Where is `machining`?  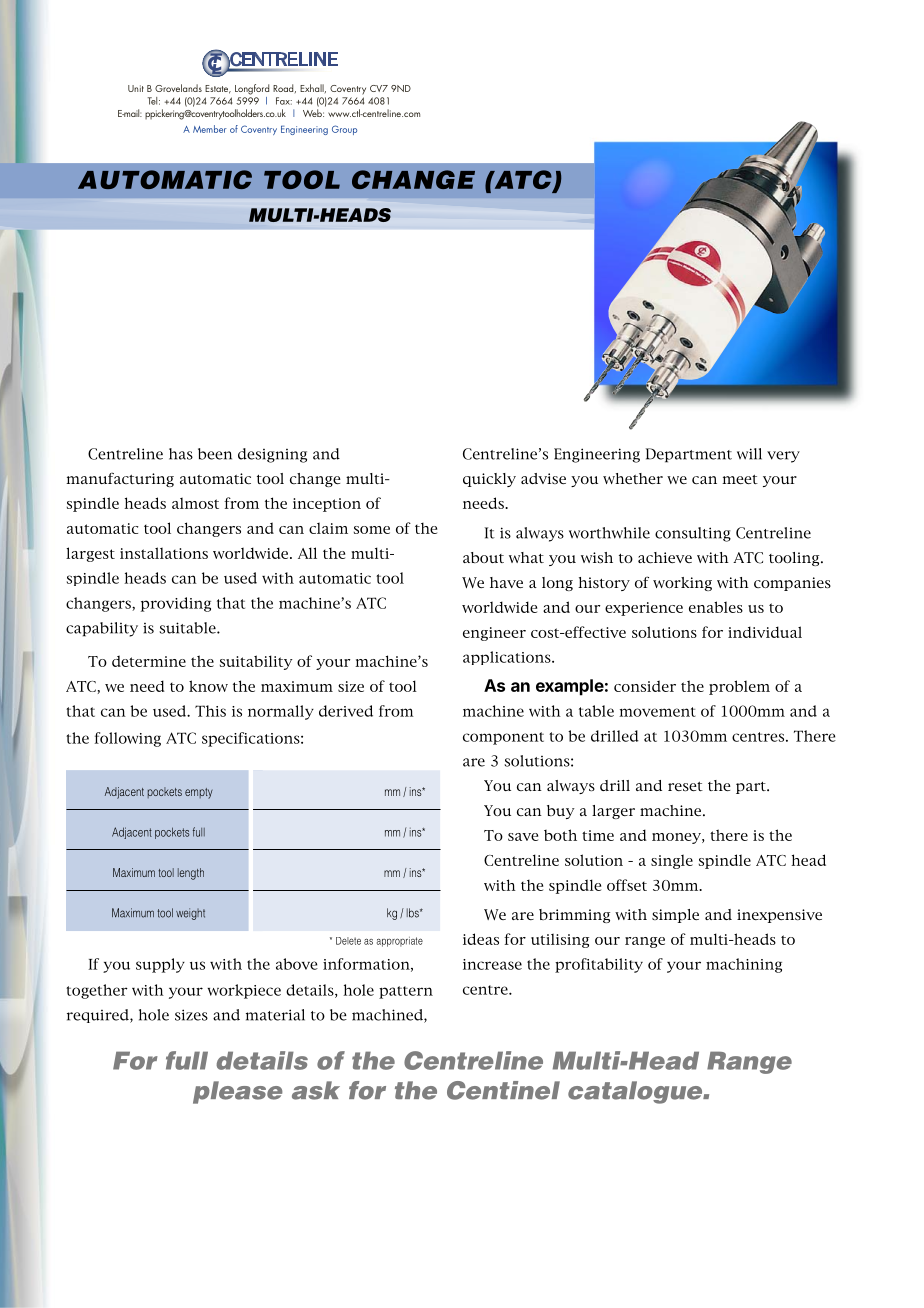 machining is located at coordinates (744, 965).
